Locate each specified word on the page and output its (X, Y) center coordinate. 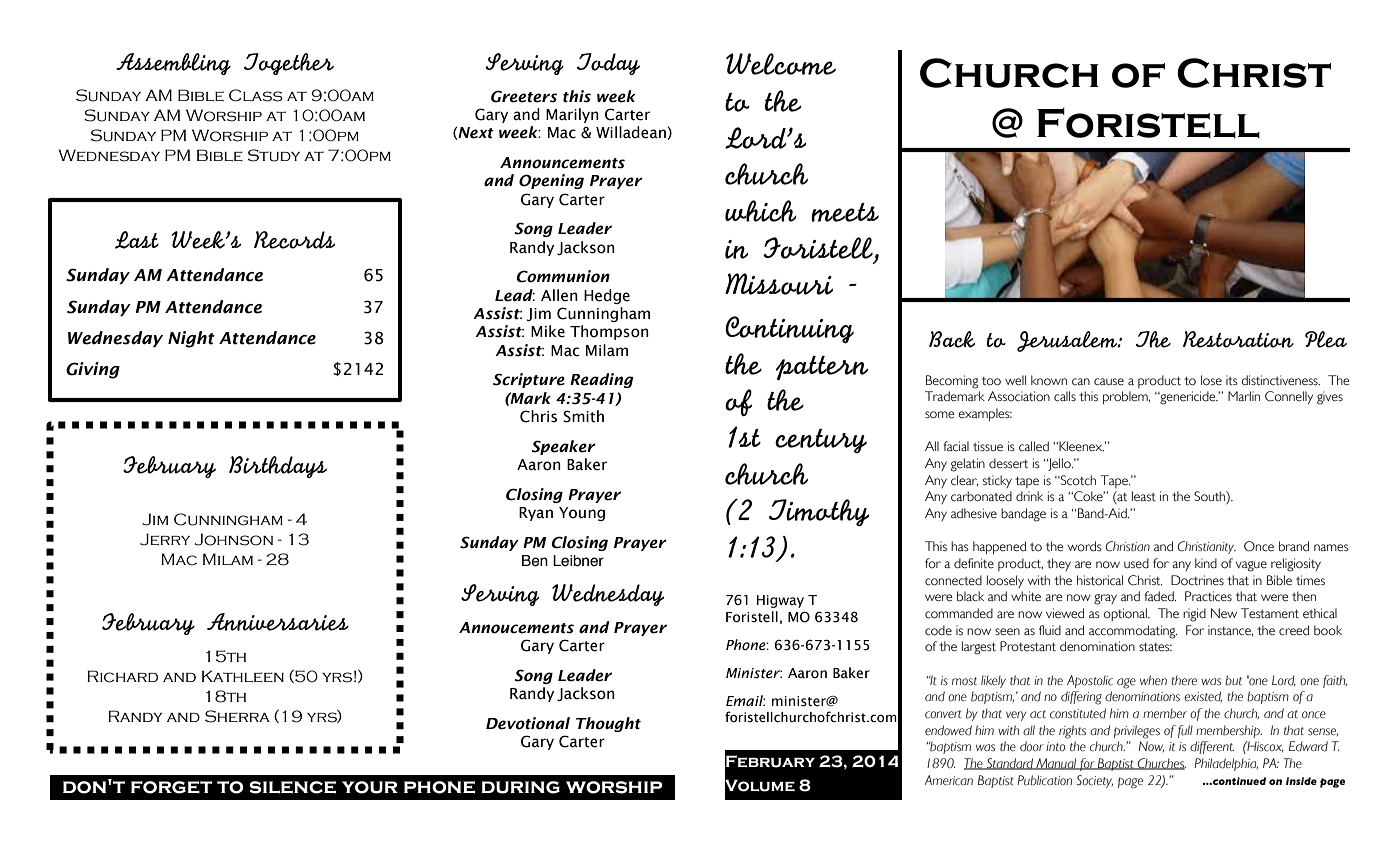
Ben (535, 561)
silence (292, 787)
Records (294, 240)
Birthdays (278, 467)
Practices (1208, 596)
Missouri (779, 284)
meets (845, 212)
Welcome (781, 64)
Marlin (1244, 396)
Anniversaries (278, 622)
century (821, 441)
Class (256, 95)
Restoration (1238, 339)
